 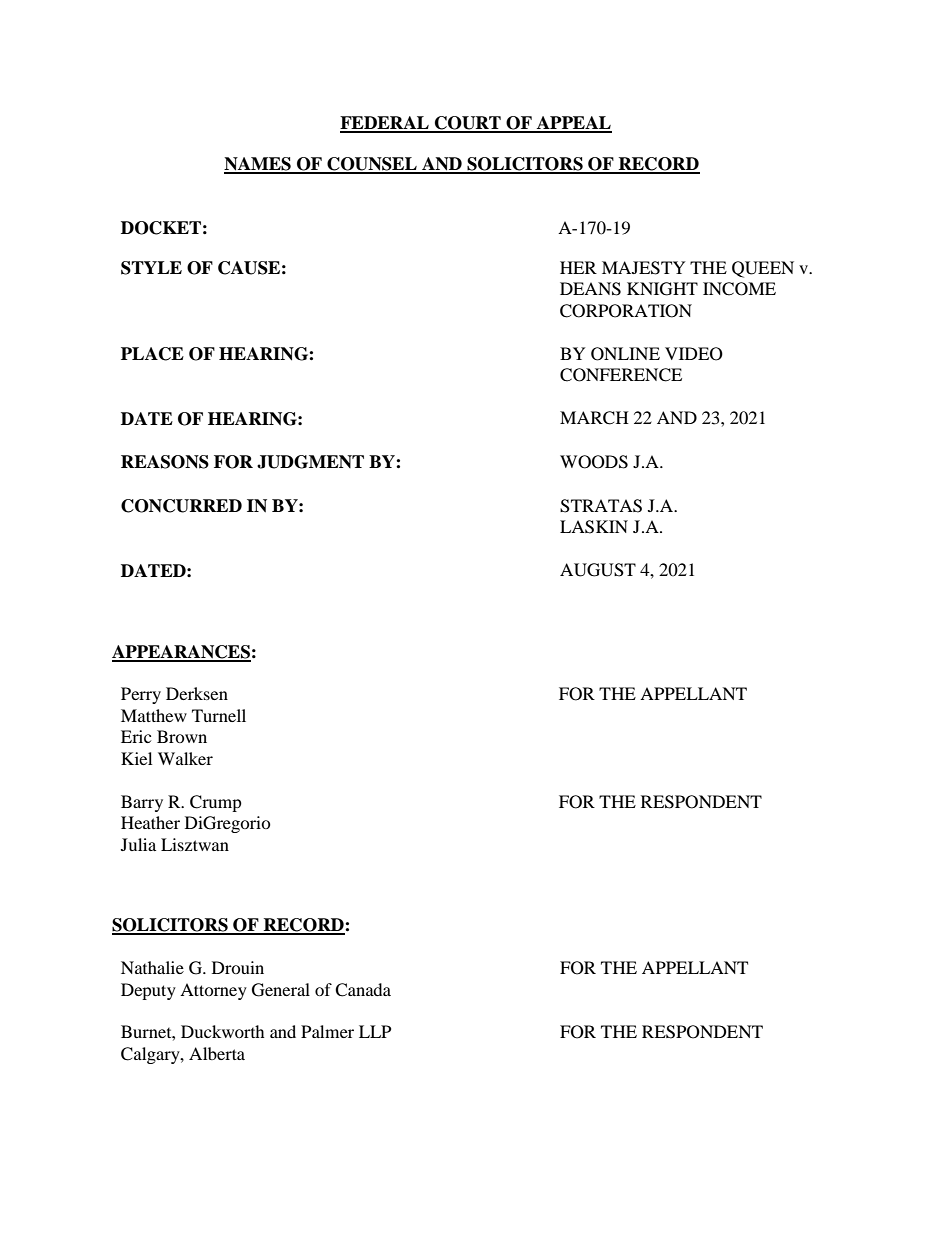 I want to click on APPEAL, so click(x=573, y=124).
